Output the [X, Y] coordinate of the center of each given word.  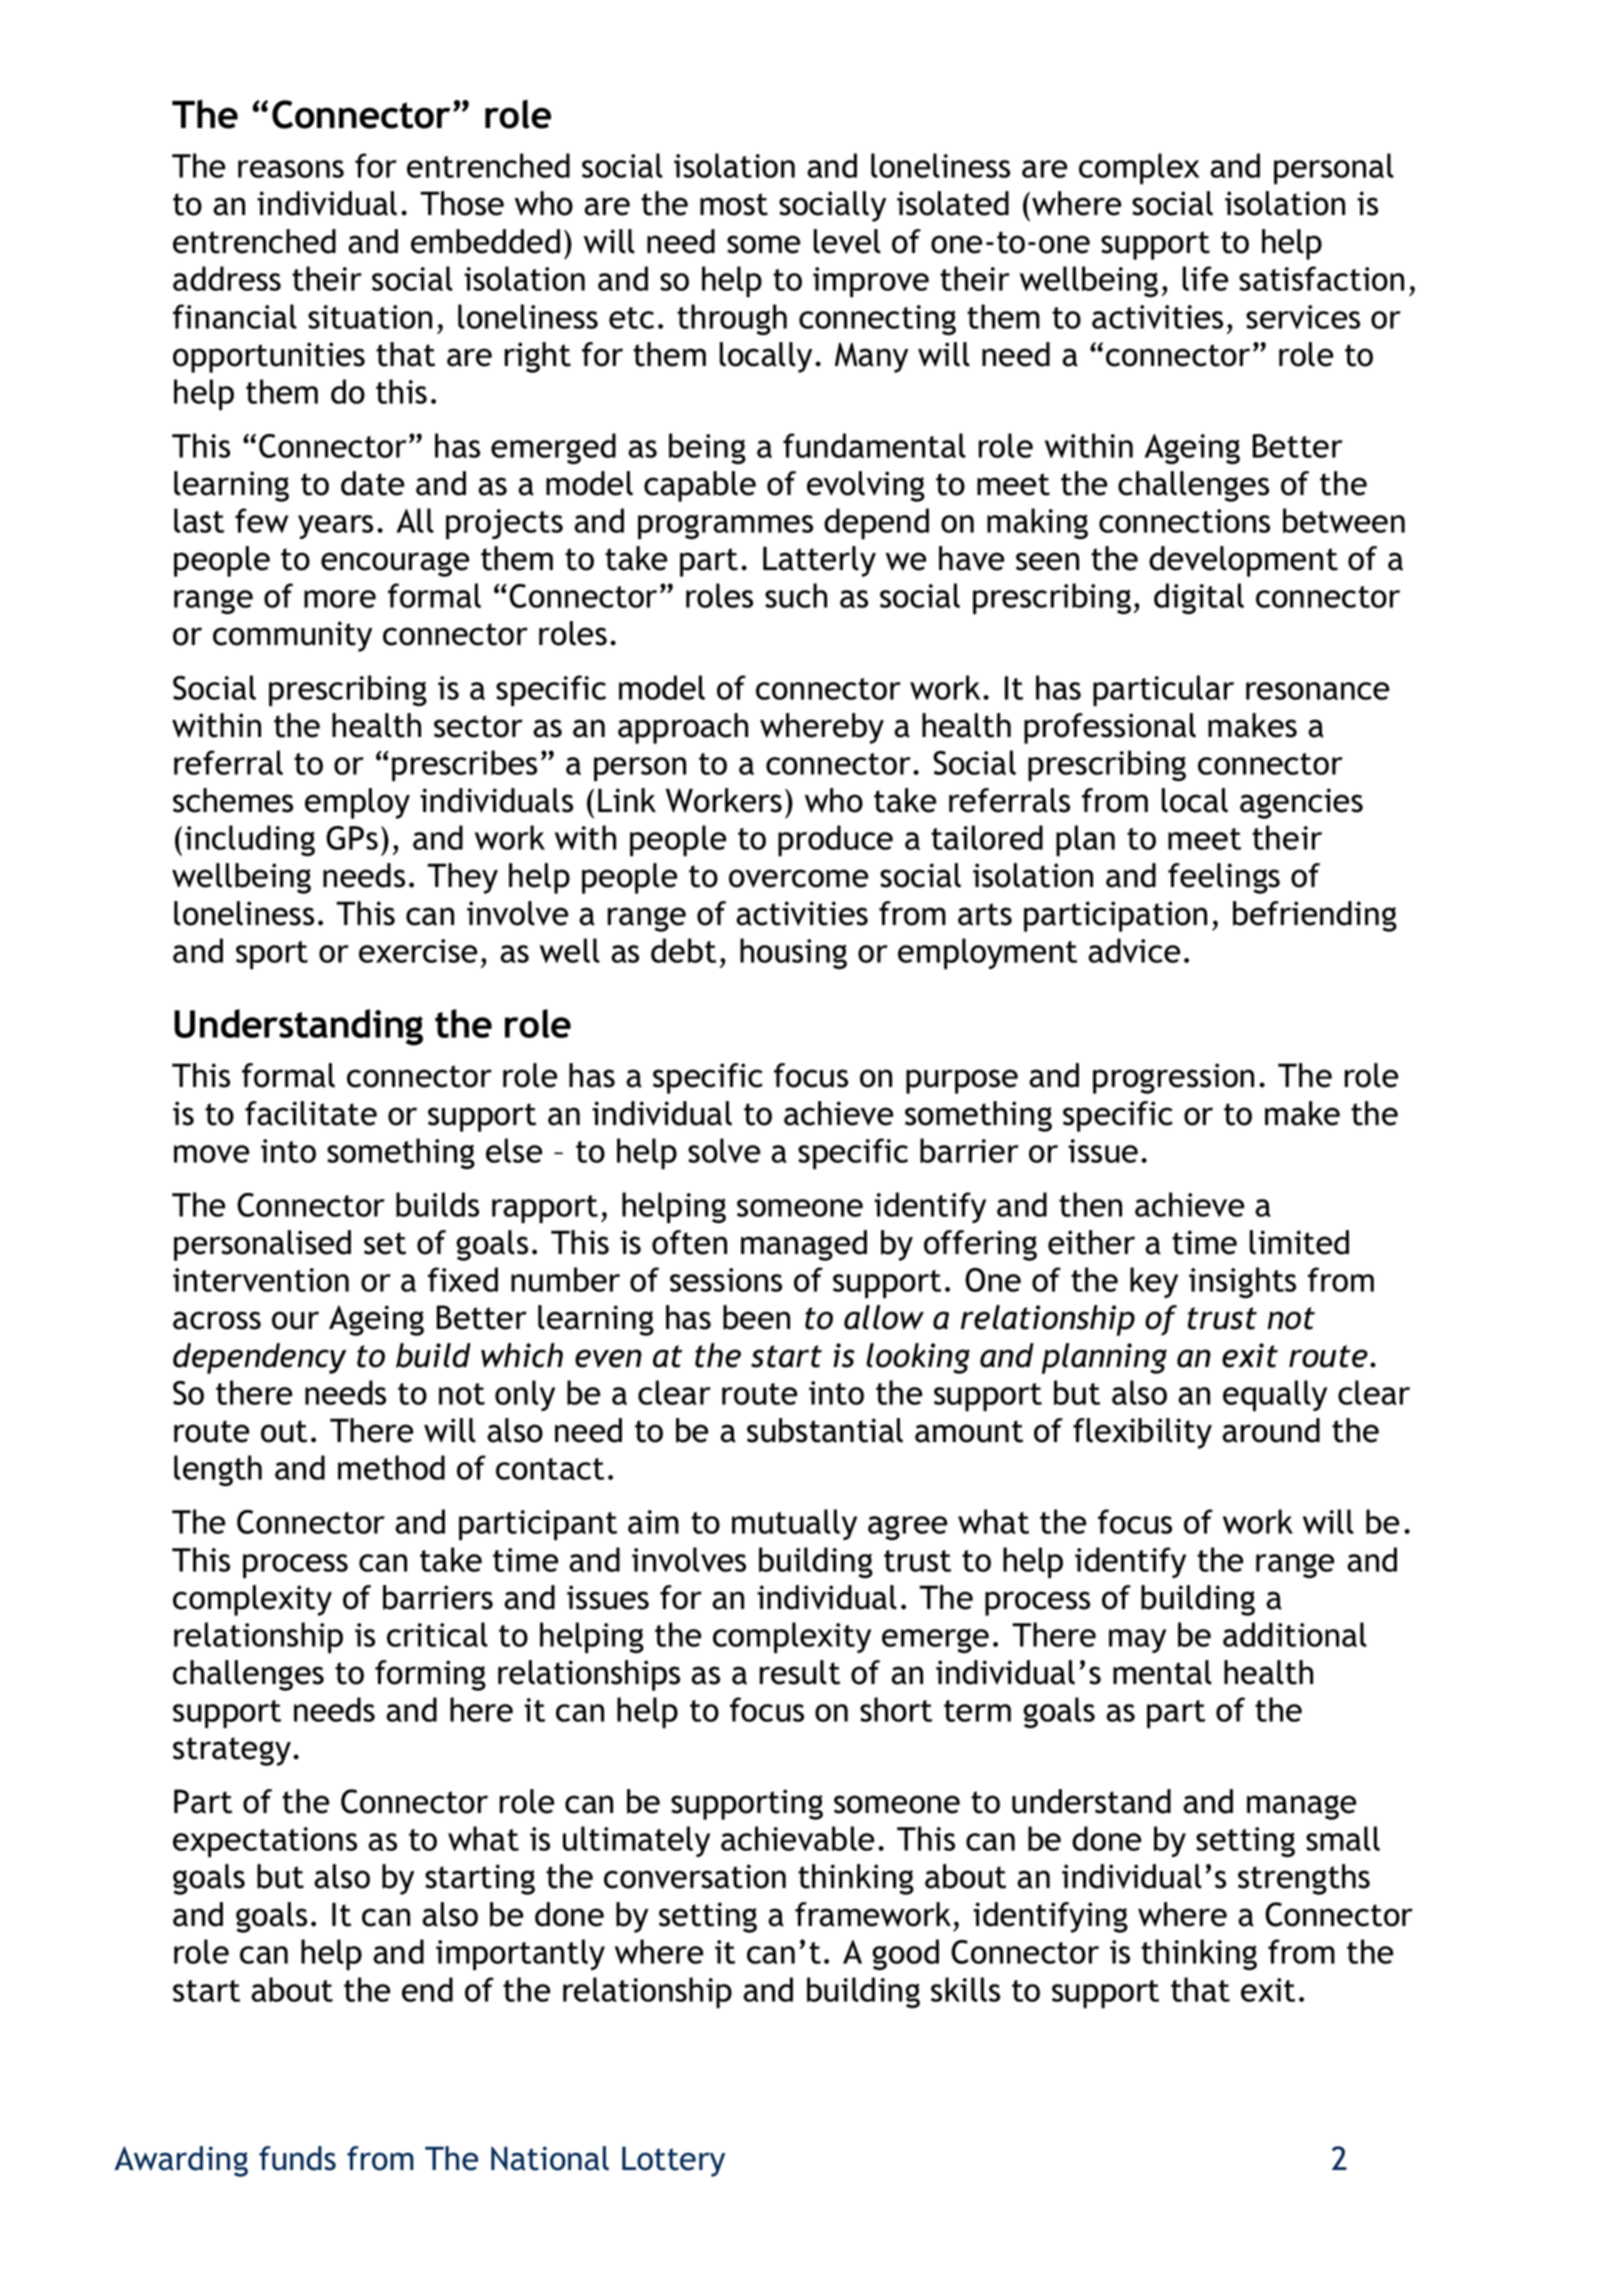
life [1205, 278]
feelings [1224, 878]
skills [965, 1989]
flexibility [1142, 1433]
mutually [794, 1524]
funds [297, 2158]
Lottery [673, 2162]
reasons [291, 169]
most [734, 204]
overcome [798, 878]
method [391, 1467]
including [250, 840]
